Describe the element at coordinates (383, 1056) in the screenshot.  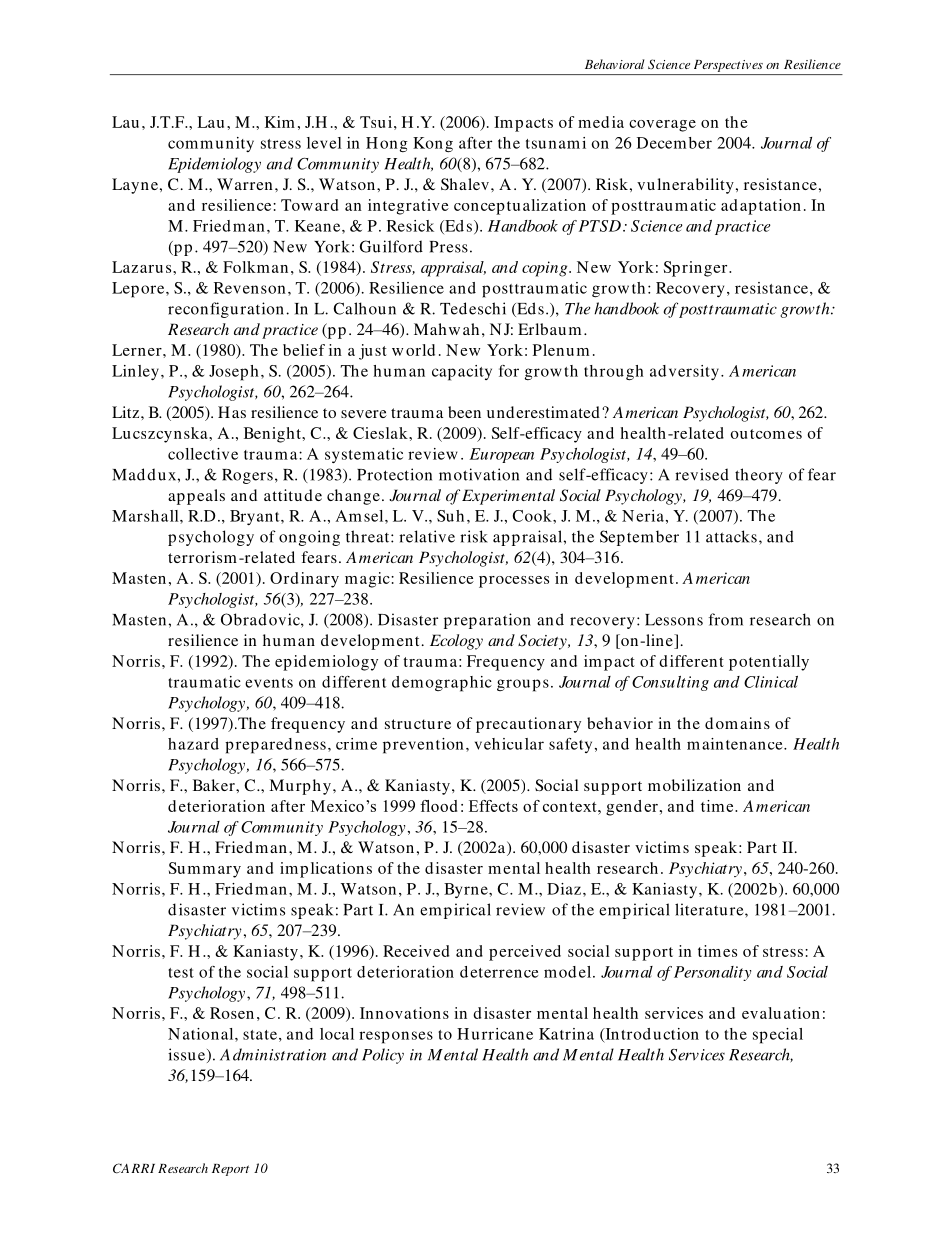
I see `Policy` at that location.
